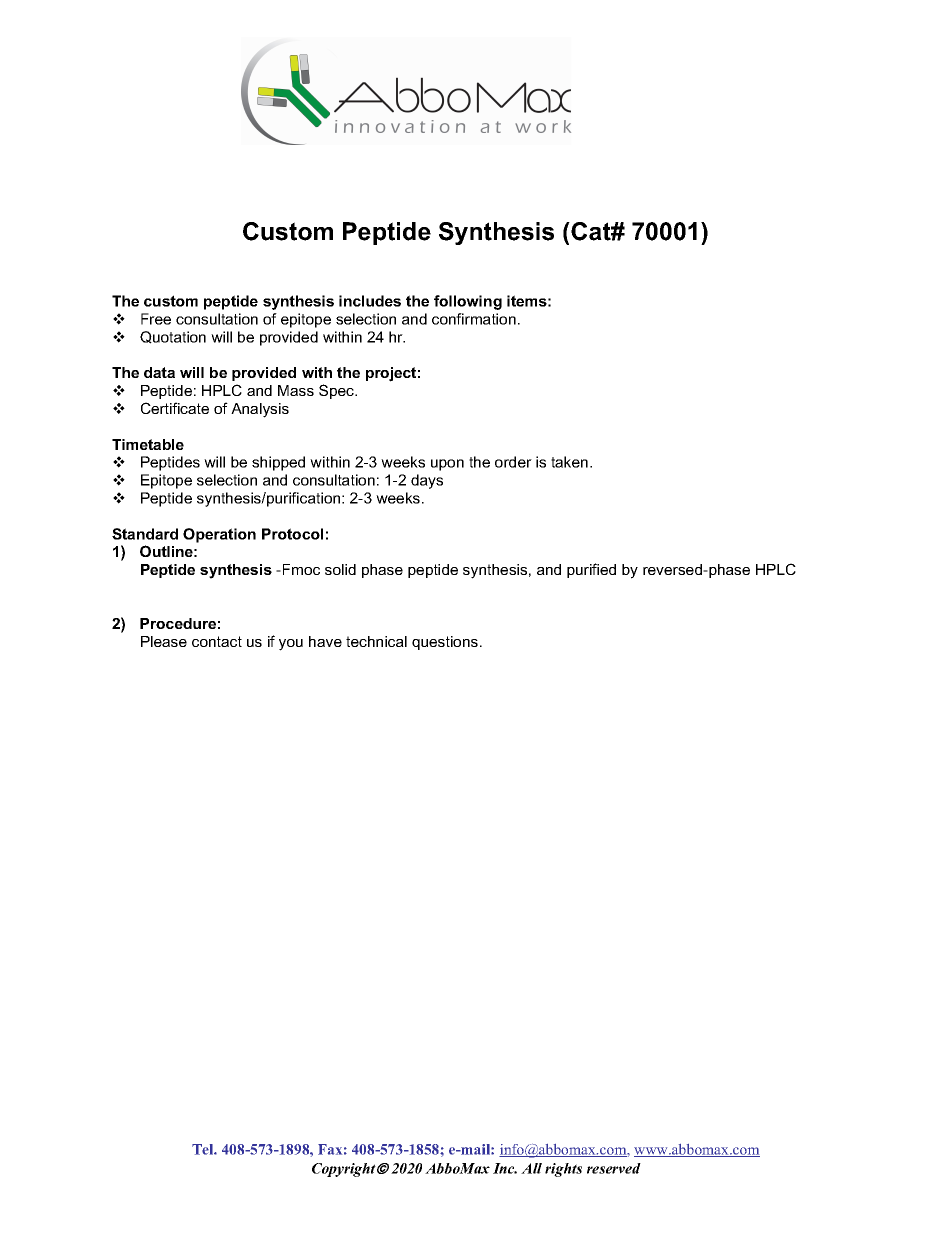 This screenshot has height=1233, width=952. What do you see at coordinates (370, 301) in the screenshot?
I see `includes` at bounding box center [370, 301].
